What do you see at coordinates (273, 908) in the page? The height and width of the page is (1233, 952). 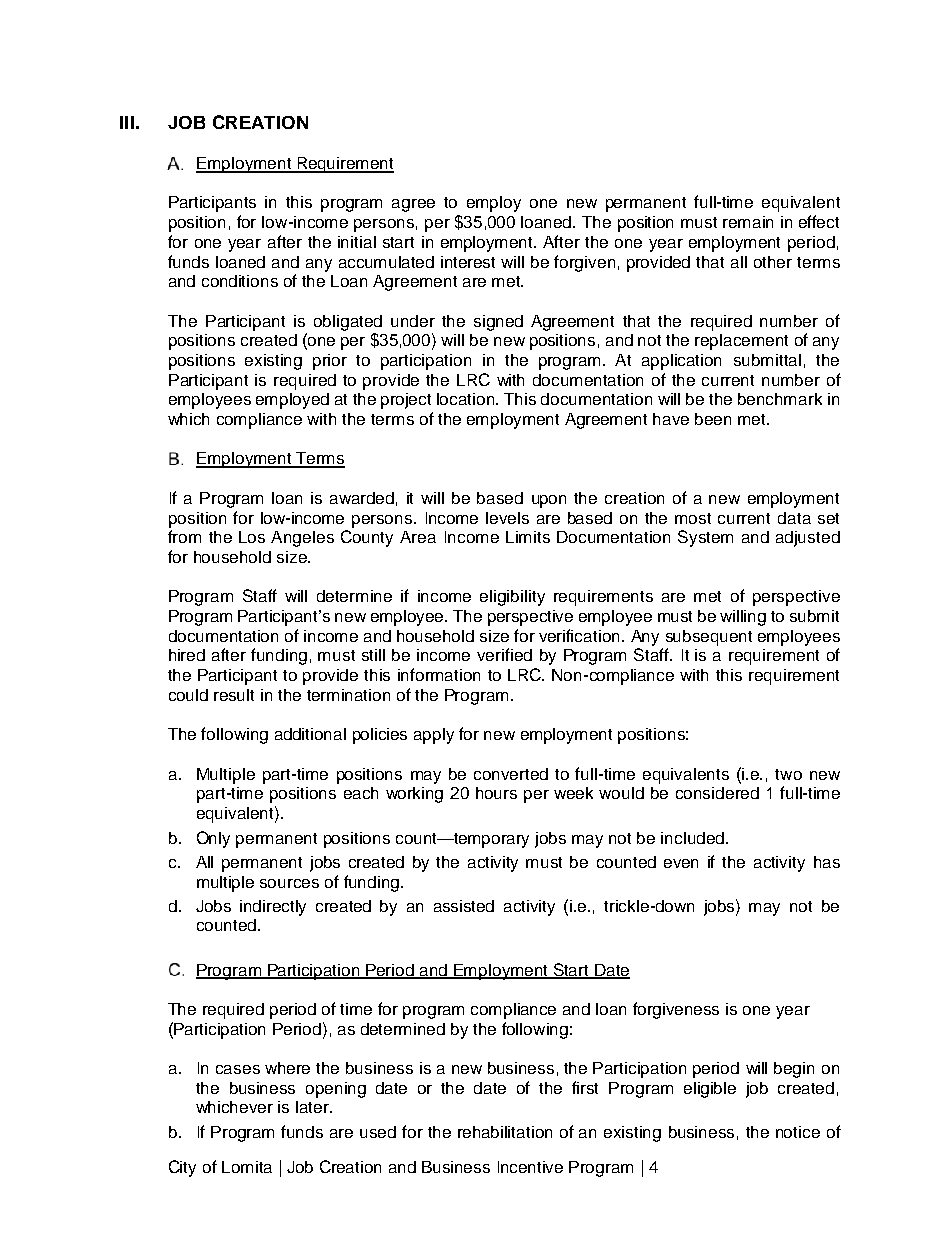 I see `indirectly` at bounding box center [273, 908].
